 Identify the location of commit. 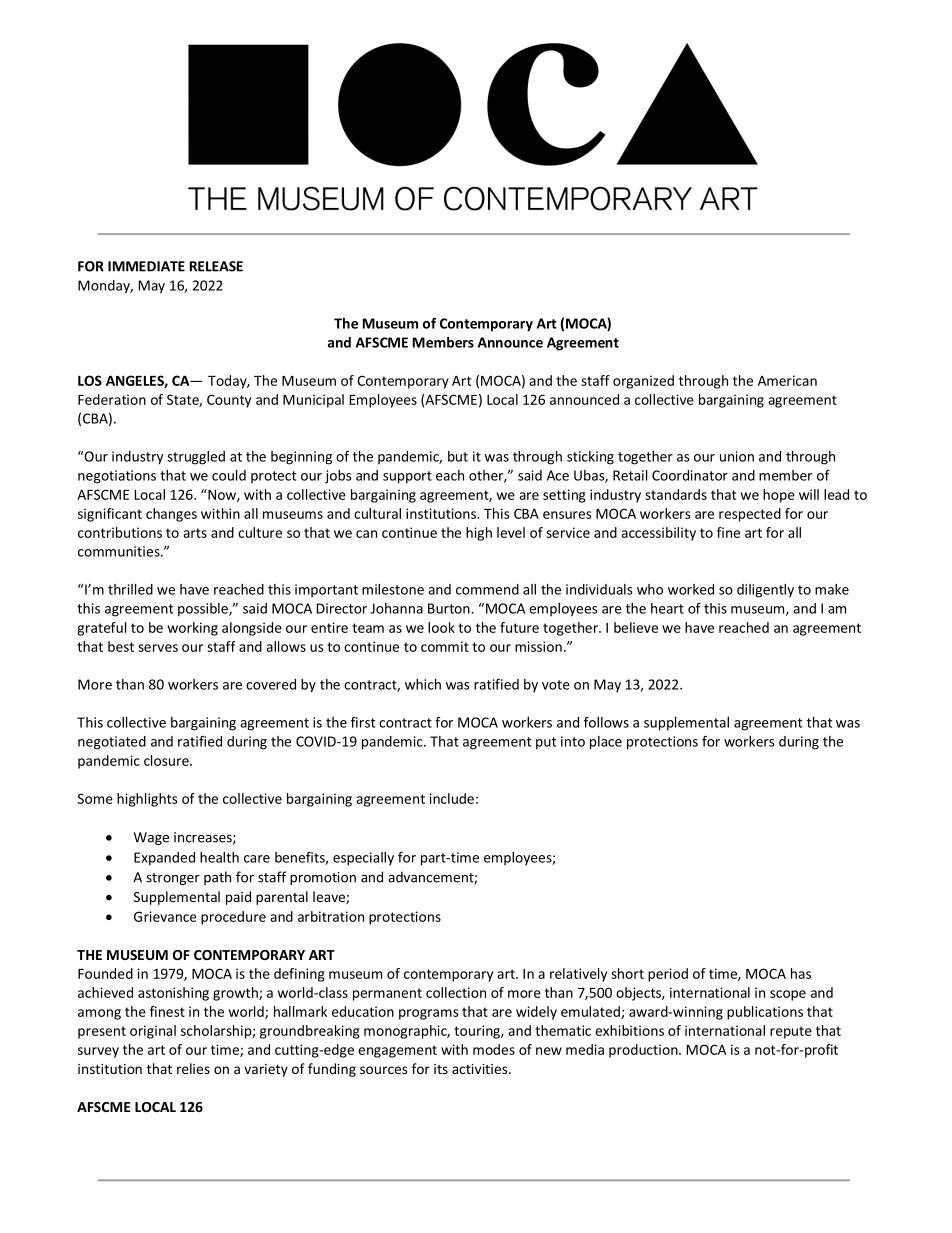
(445, 646).
